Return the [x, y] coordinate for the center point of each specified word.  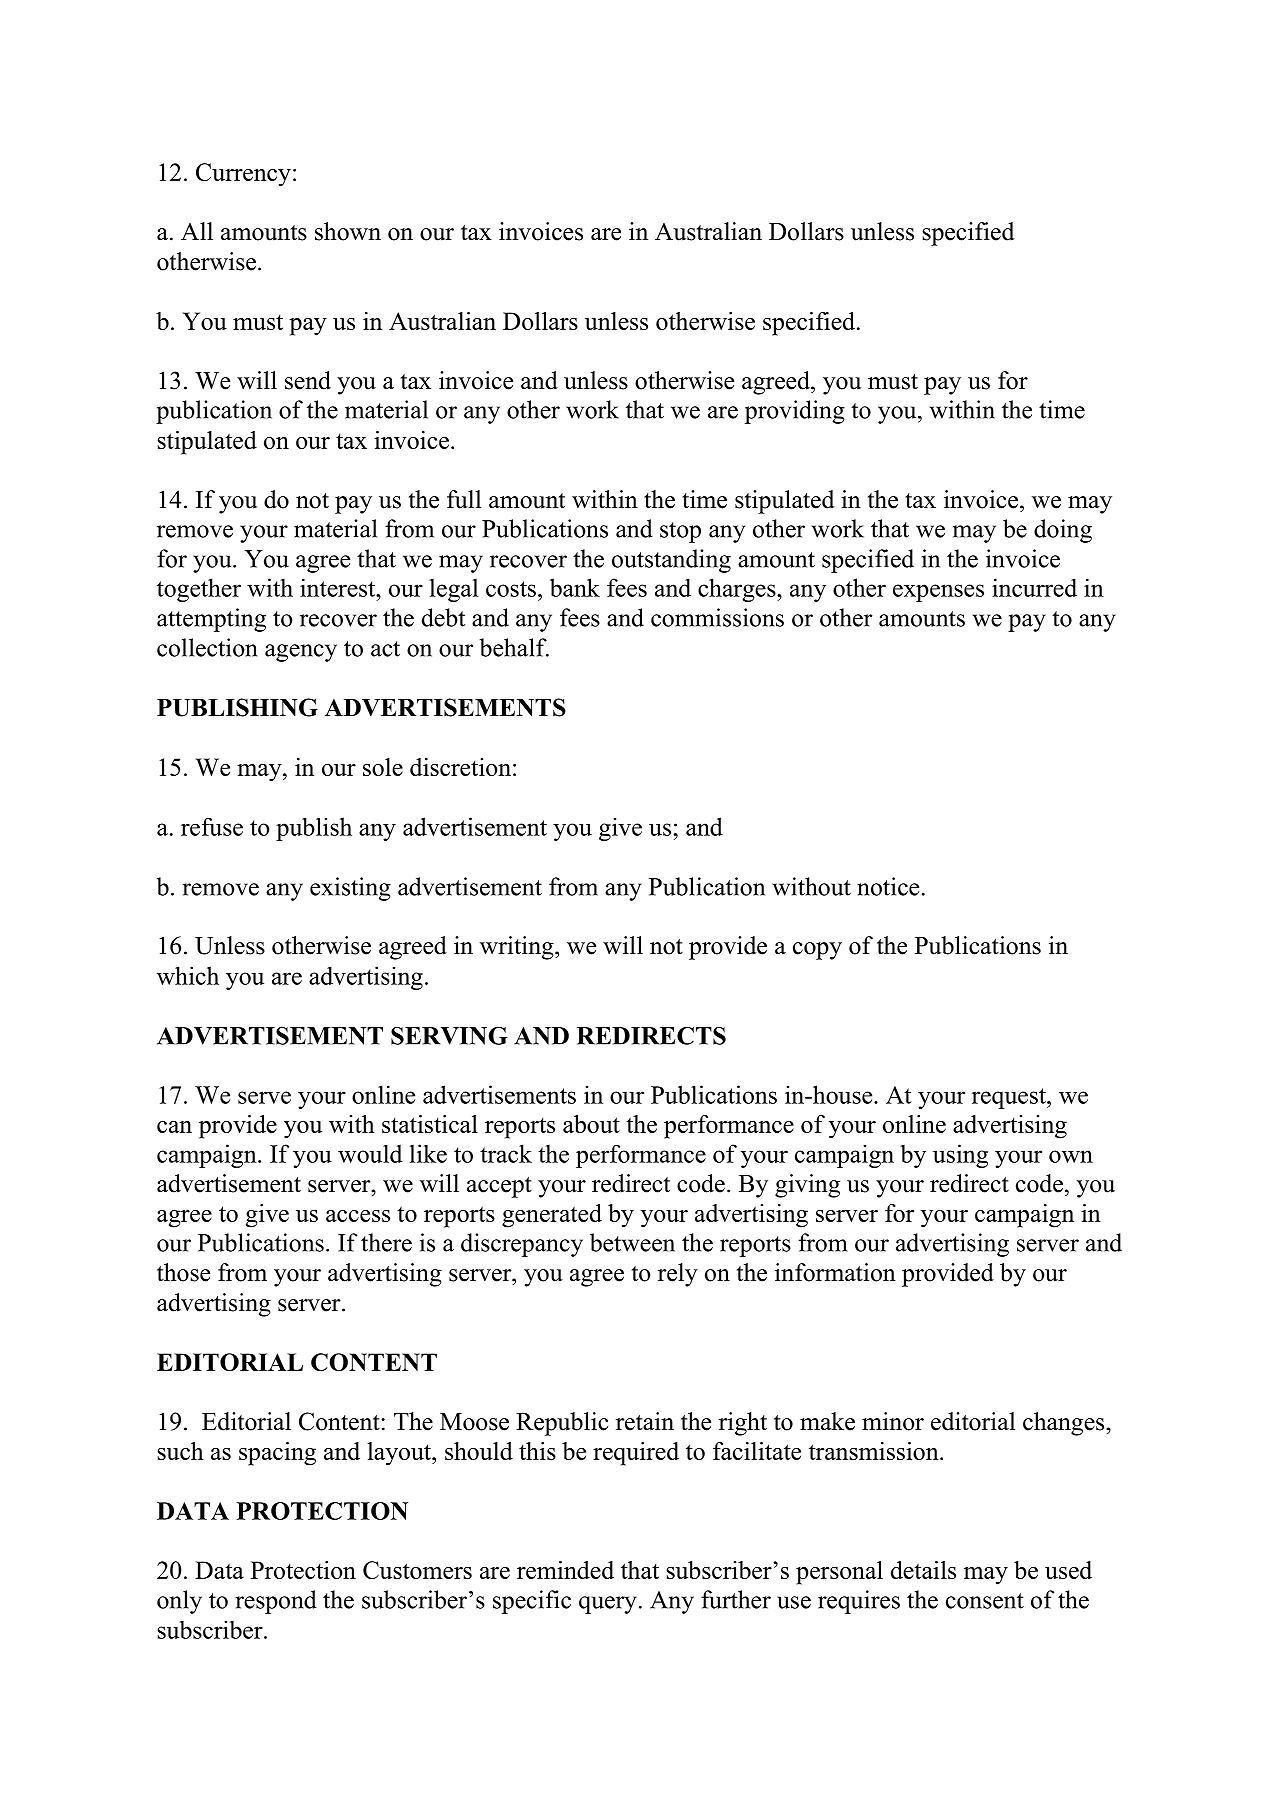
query [608, 1605]
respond [276, 1602]
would [370, 1153]
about [591, 1124]
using [960, 1156]
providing [795, 412]
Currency [243, 175]
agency [301, 653]
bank [575, 587]
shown [348, 231]
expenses [938, 593]
